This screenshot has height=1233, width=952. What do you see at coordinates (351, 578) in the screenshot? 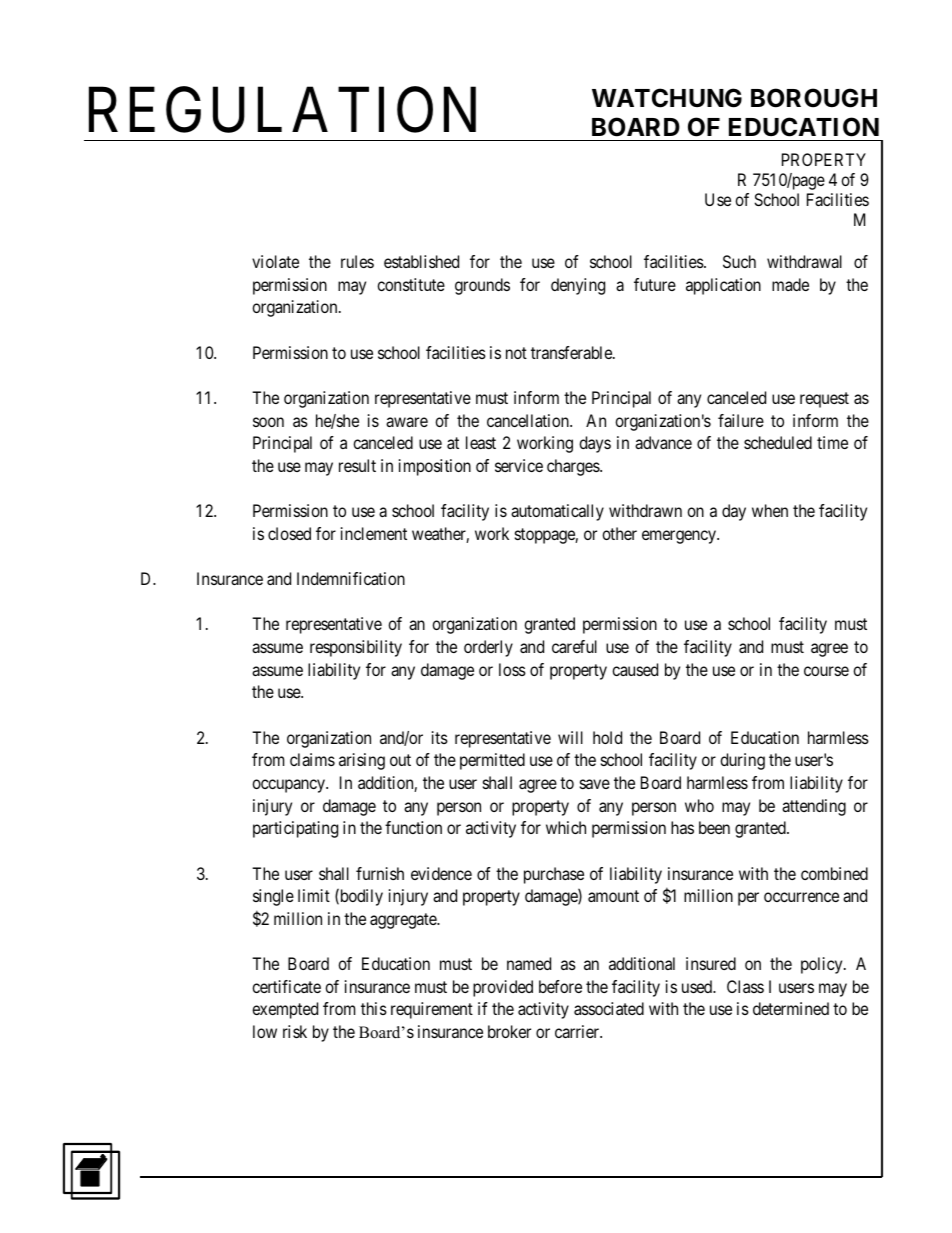
I see `Indemnification` at bounding box center [351, 578].
